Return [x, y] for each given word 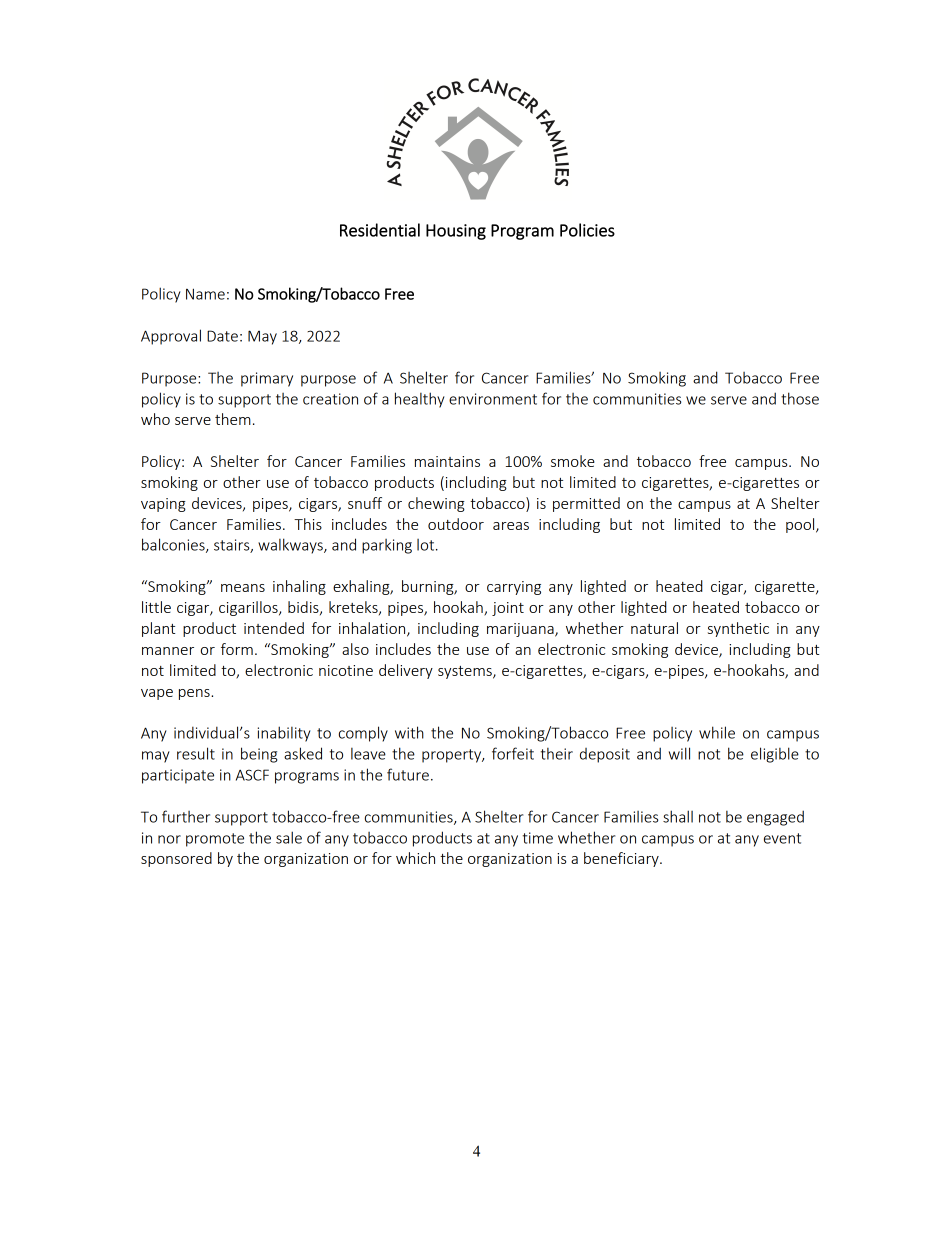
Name [205, 294]
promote [215, 840]
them [233, 419]
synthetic [738, 629]
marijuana [521, 630]
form [237, 649]
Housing [456, 232]
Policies [587, 230]
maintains [447, 461]
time [538, 838]
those [800, 398]
